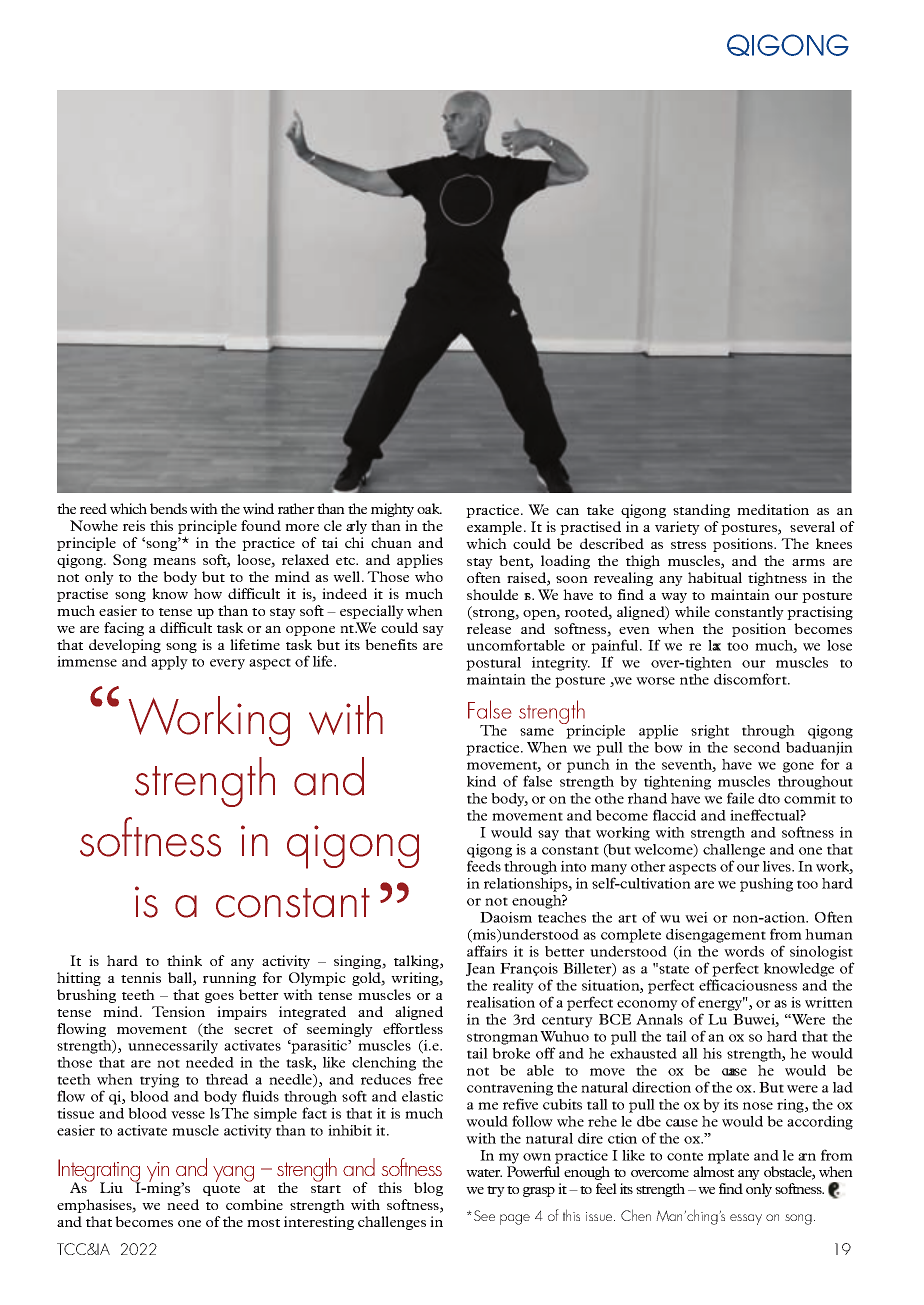  What do you see at coordinates (111, 1187) in the image?
I see `Liu` at bounding box center [111, 1187].
